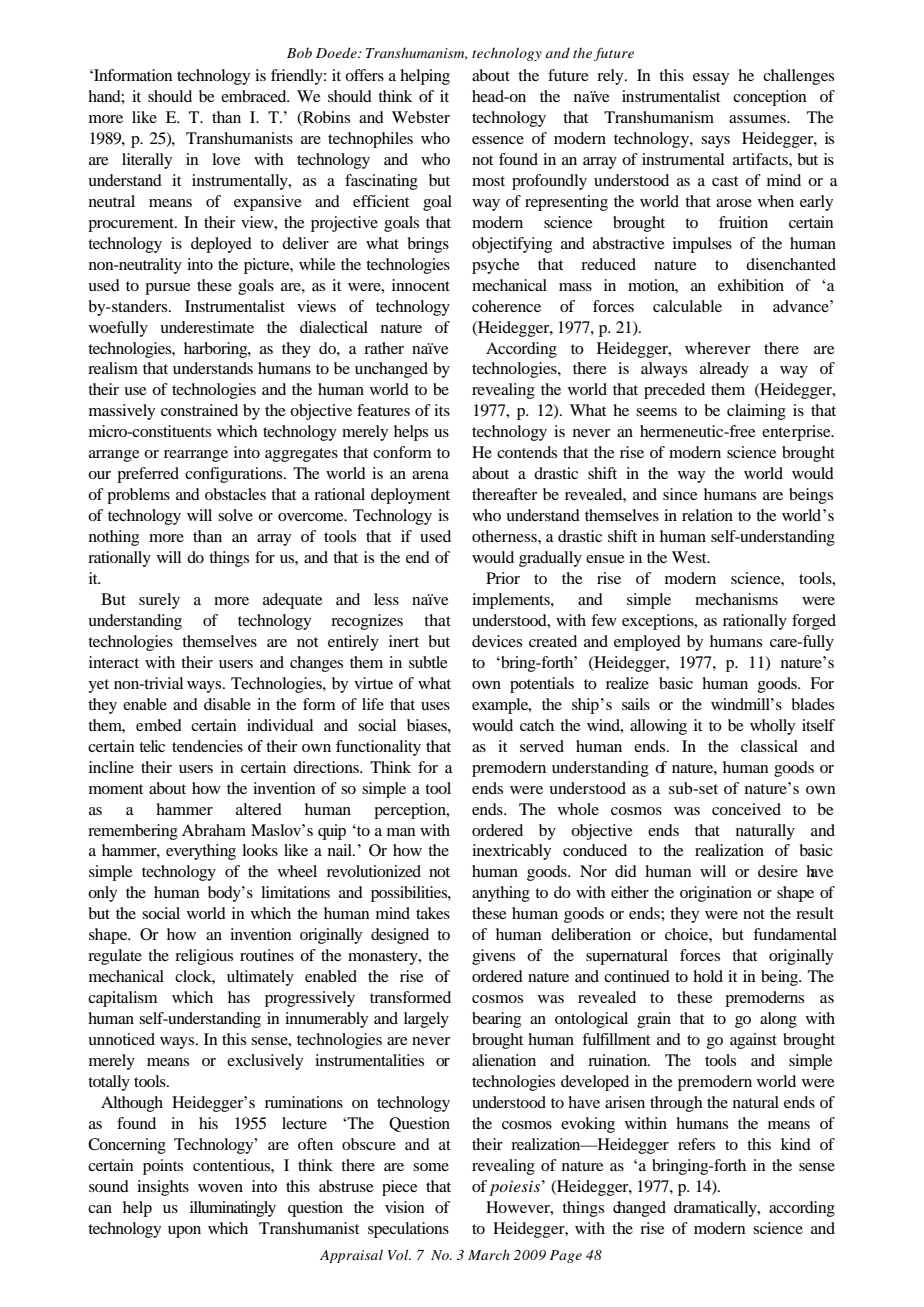 This screenshot has height=1307, width=924. I want to click on speculations, so click(408, 1230).
